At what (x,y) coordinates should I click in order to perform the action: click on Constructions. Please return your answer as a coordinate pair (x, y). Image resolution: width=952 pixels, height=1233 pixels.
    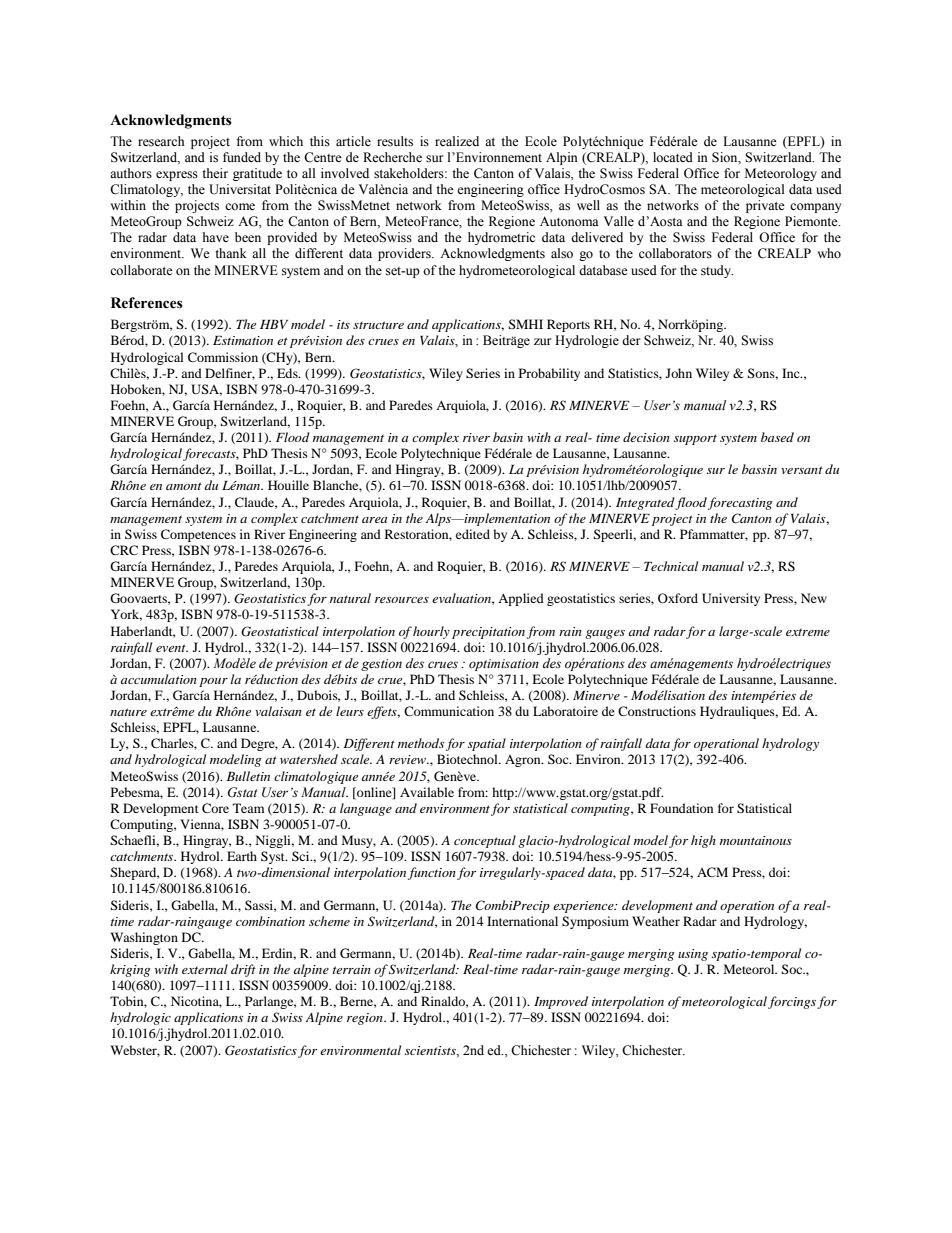
    Looking at the image, I should click on (657, 711).
